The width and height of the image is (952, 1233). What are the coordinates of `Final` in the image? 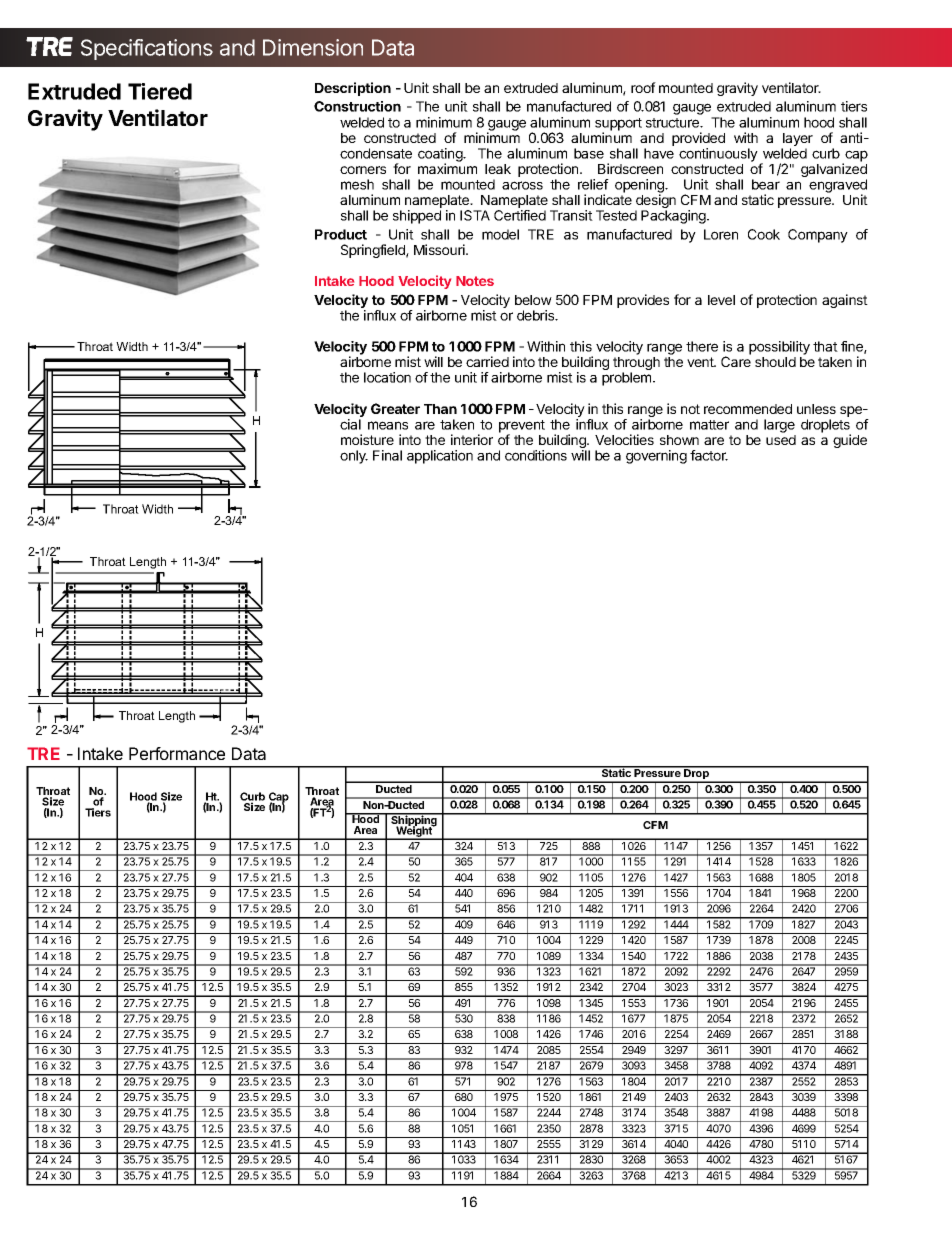 It's located at (387, 455).
